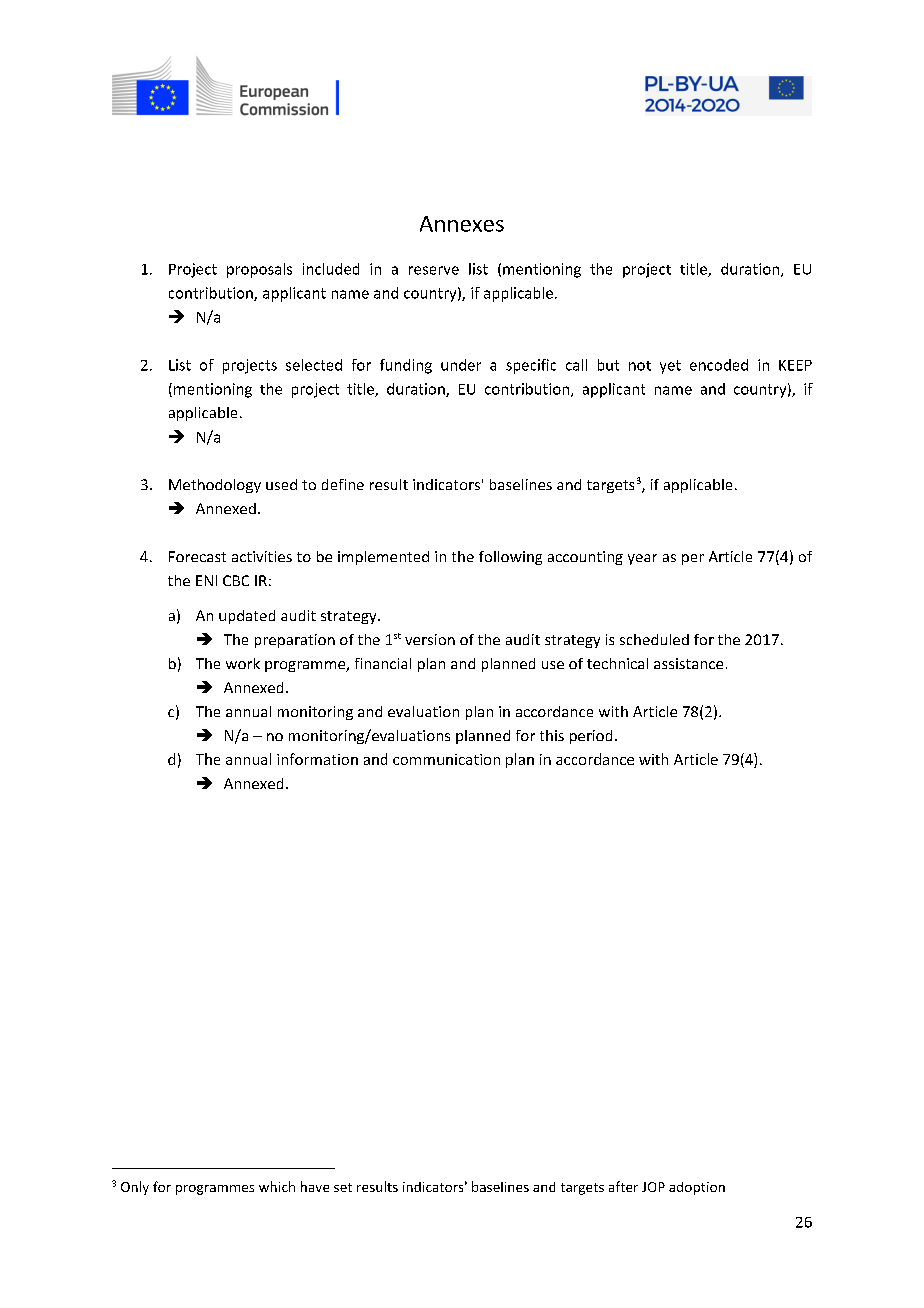 The width and height of the screenshot is (924, 1308). I want to click on encoded, so click(719, 365).
